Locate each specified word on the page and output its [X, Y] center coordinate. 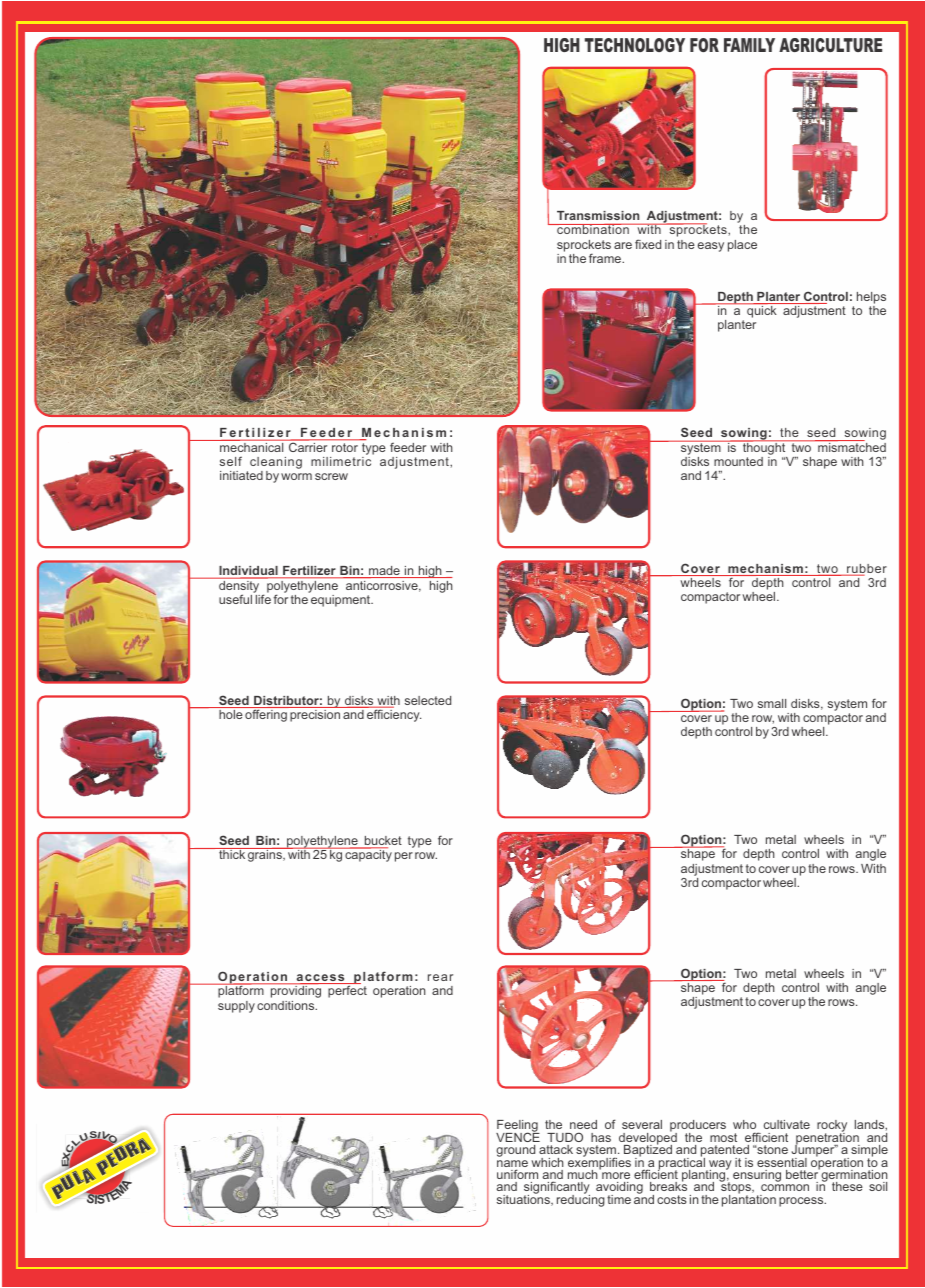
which [547, 1162]
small [772, 703]
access [320, 979]
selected [428, 700]
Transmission [598, 215]
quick [761, 311]
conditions [287, 1005]
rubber [866, 570]
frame [606, 258]
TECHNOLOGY [635, 45]
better [803, 1173]
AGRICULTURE [830, 45]
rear [440, 977]
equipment [342, 601]
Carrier [308, 446]
